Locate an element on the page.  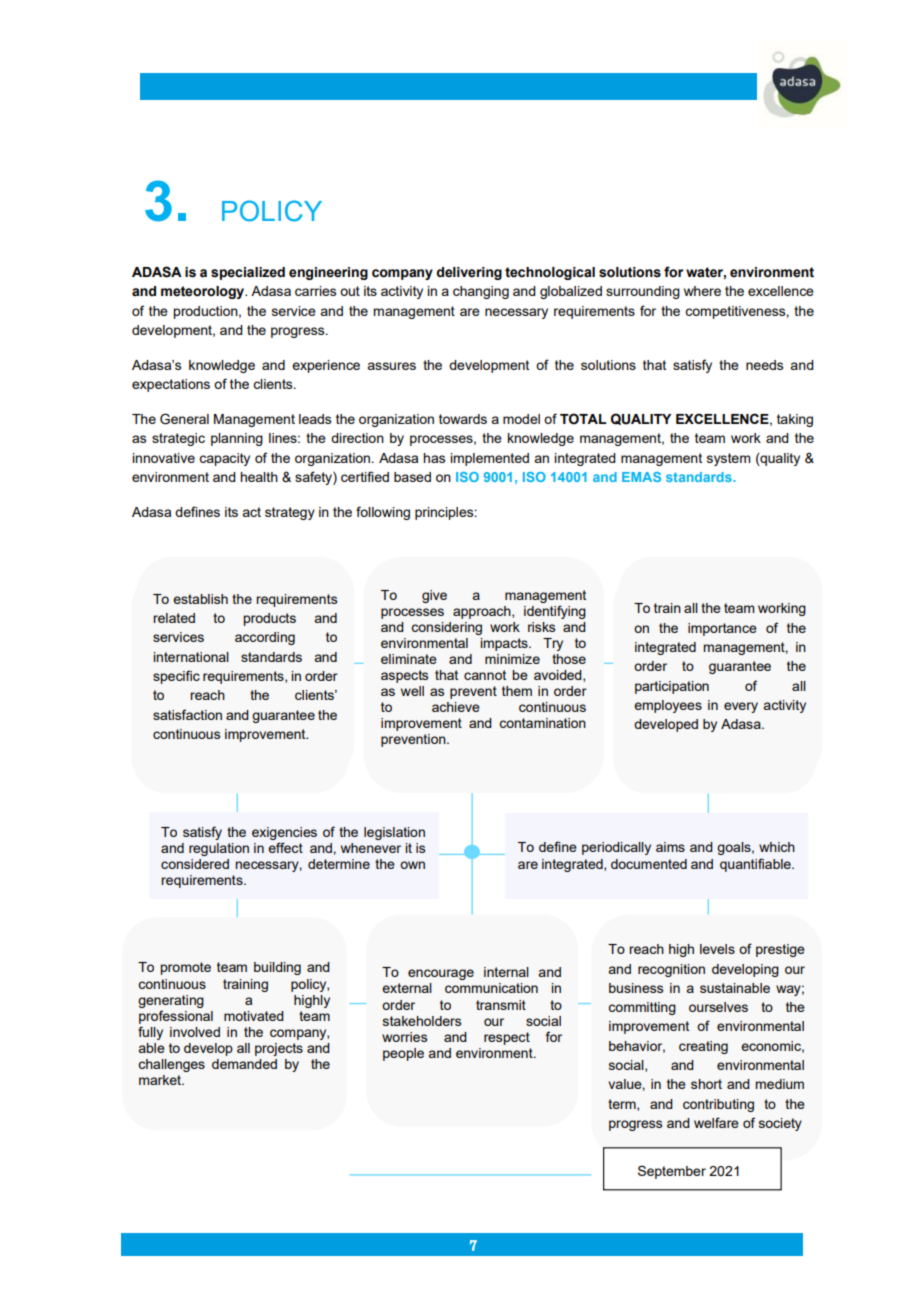
market is located at coordinates (161, 1080).
